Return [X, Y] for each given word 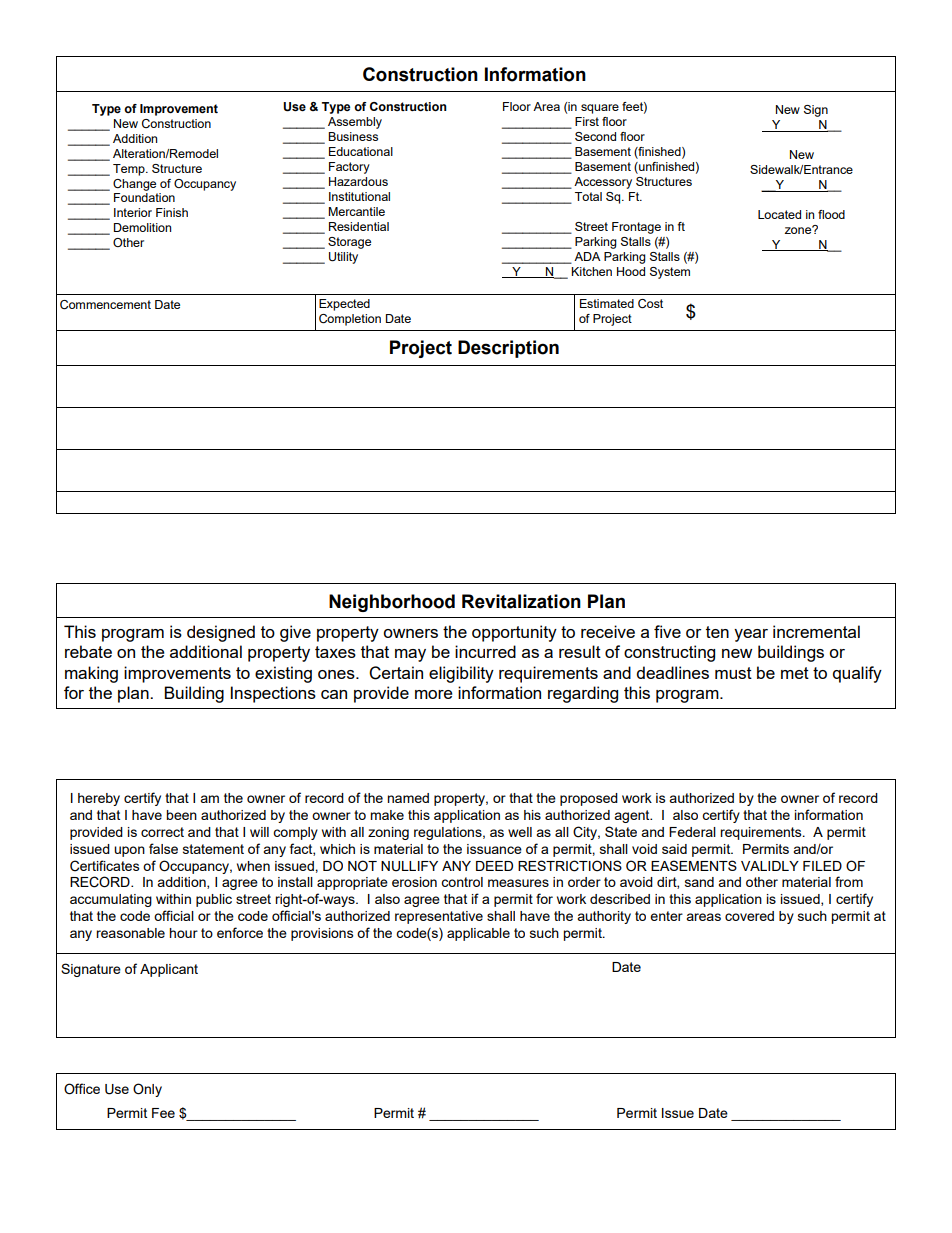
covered [749, 916]
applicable [478, 934]
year [751, 635]
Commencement [105, 305]
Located [779, 214]
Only [147, 1090]
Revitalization [521, 601]
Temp [130, 170]
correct [162, 832]
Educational [361, 151]
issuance [494, 849]
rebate [88, 651]
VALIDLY [770, 866]
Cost [650, 304]
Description [508, 349]
